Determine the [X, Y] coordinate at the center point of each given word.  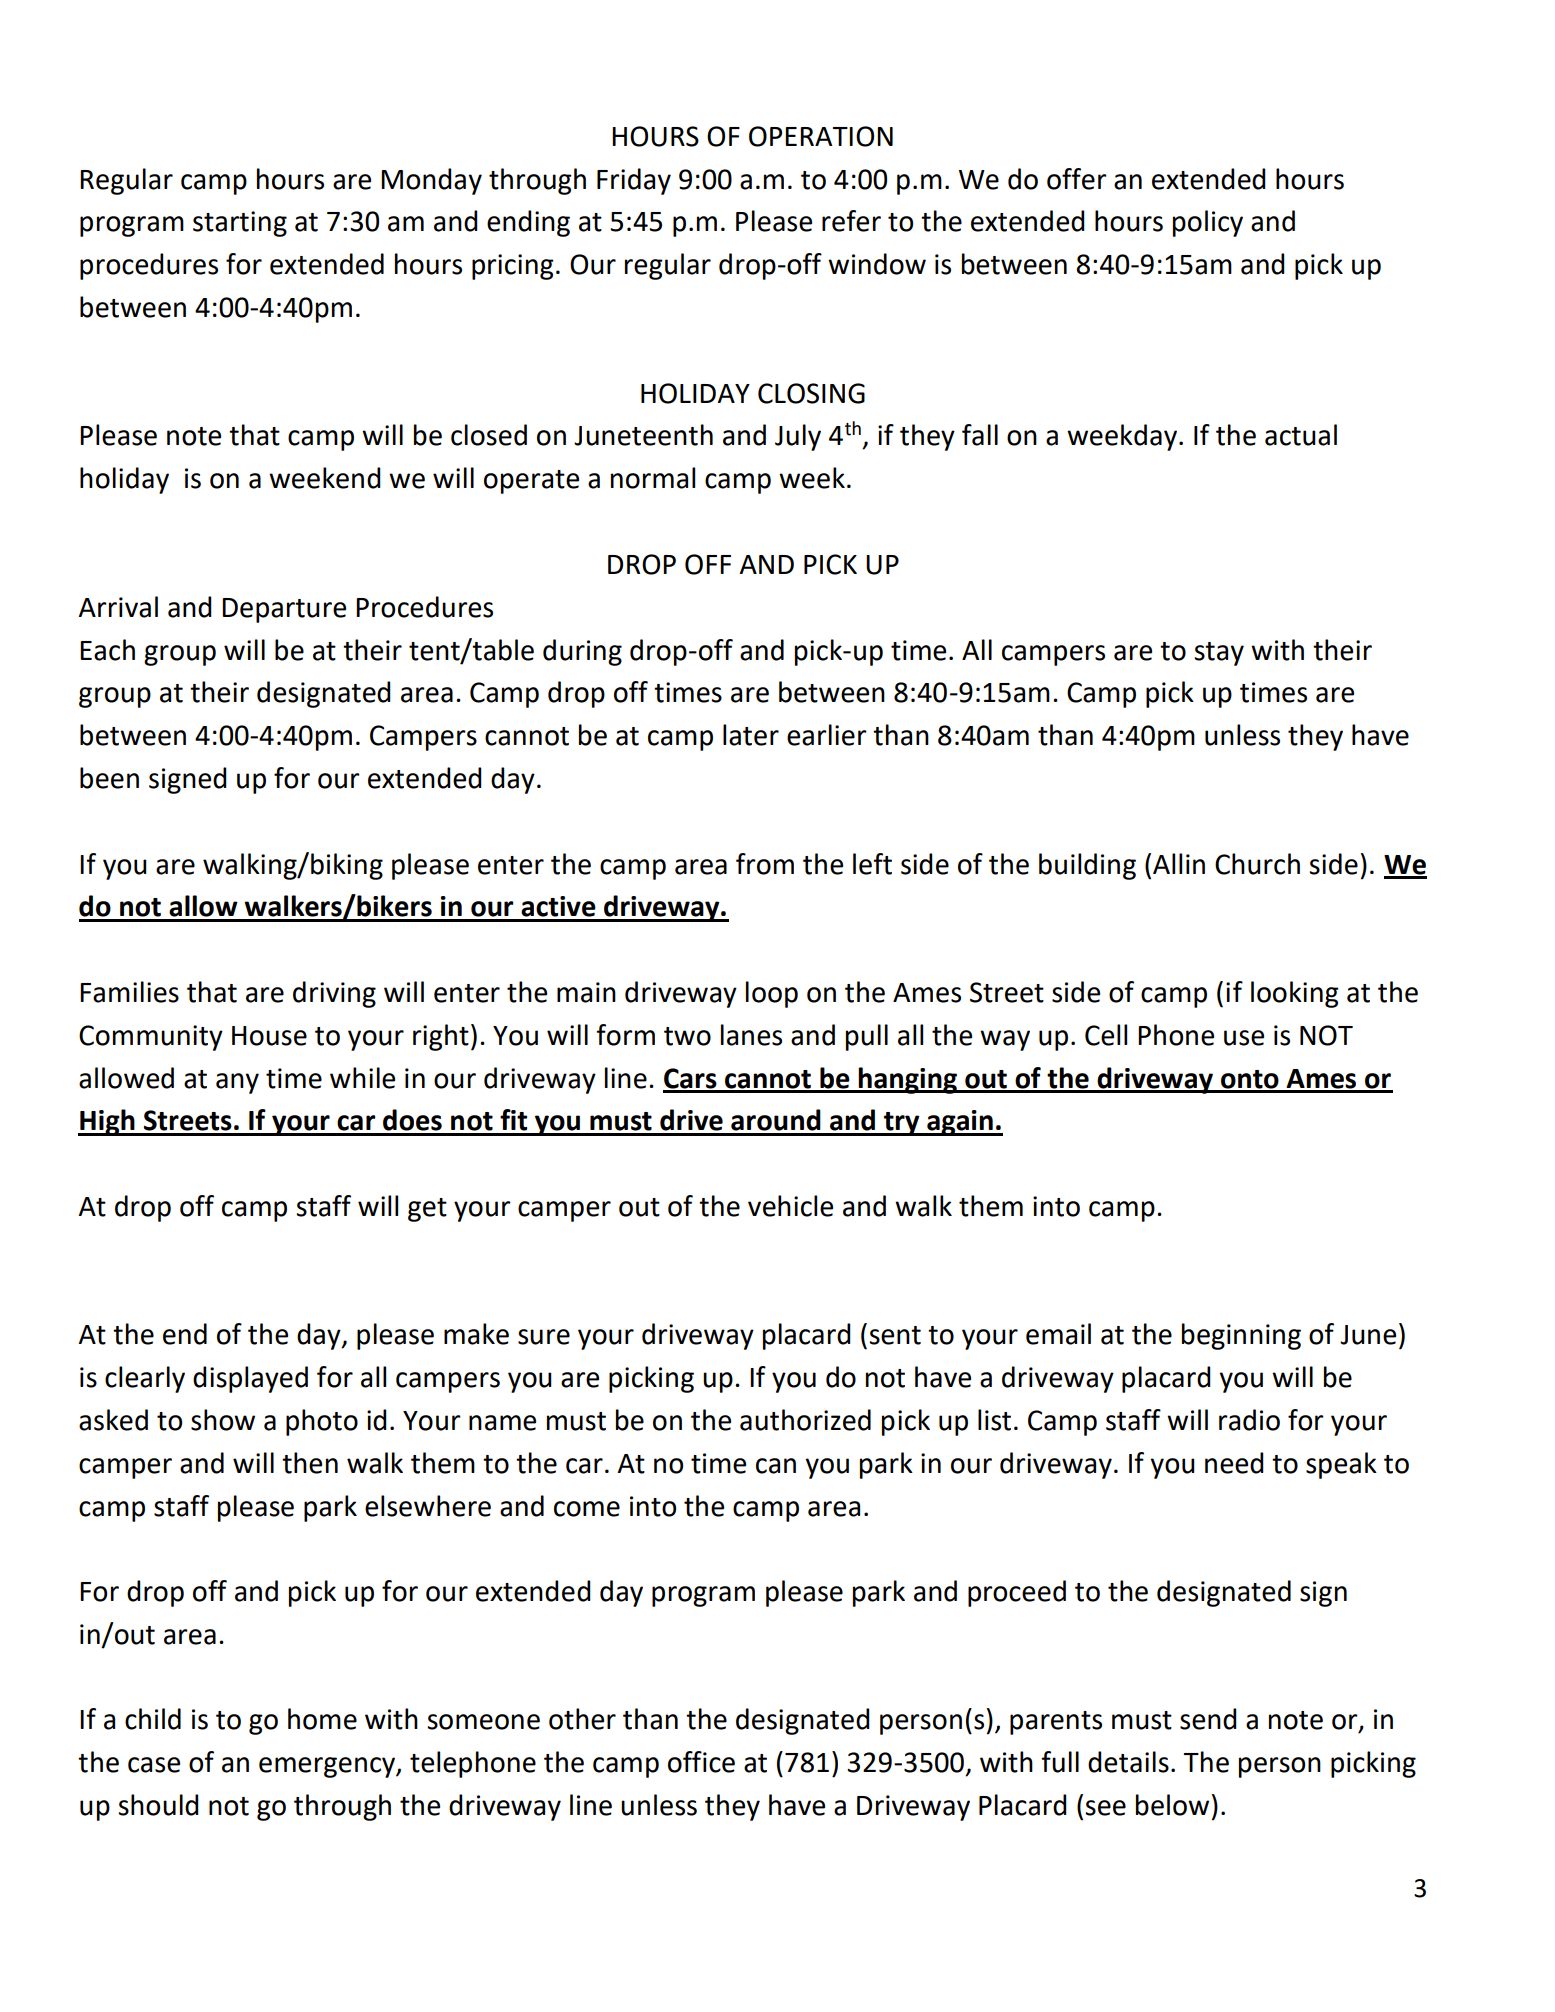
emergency [328, 1767]
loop [772, 994]
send [1208, 1719]
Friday [634, 181]
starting [240, 224]
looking [1295, 994]
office [701, 1762]
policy [1208, 223]
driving [334, 994]
